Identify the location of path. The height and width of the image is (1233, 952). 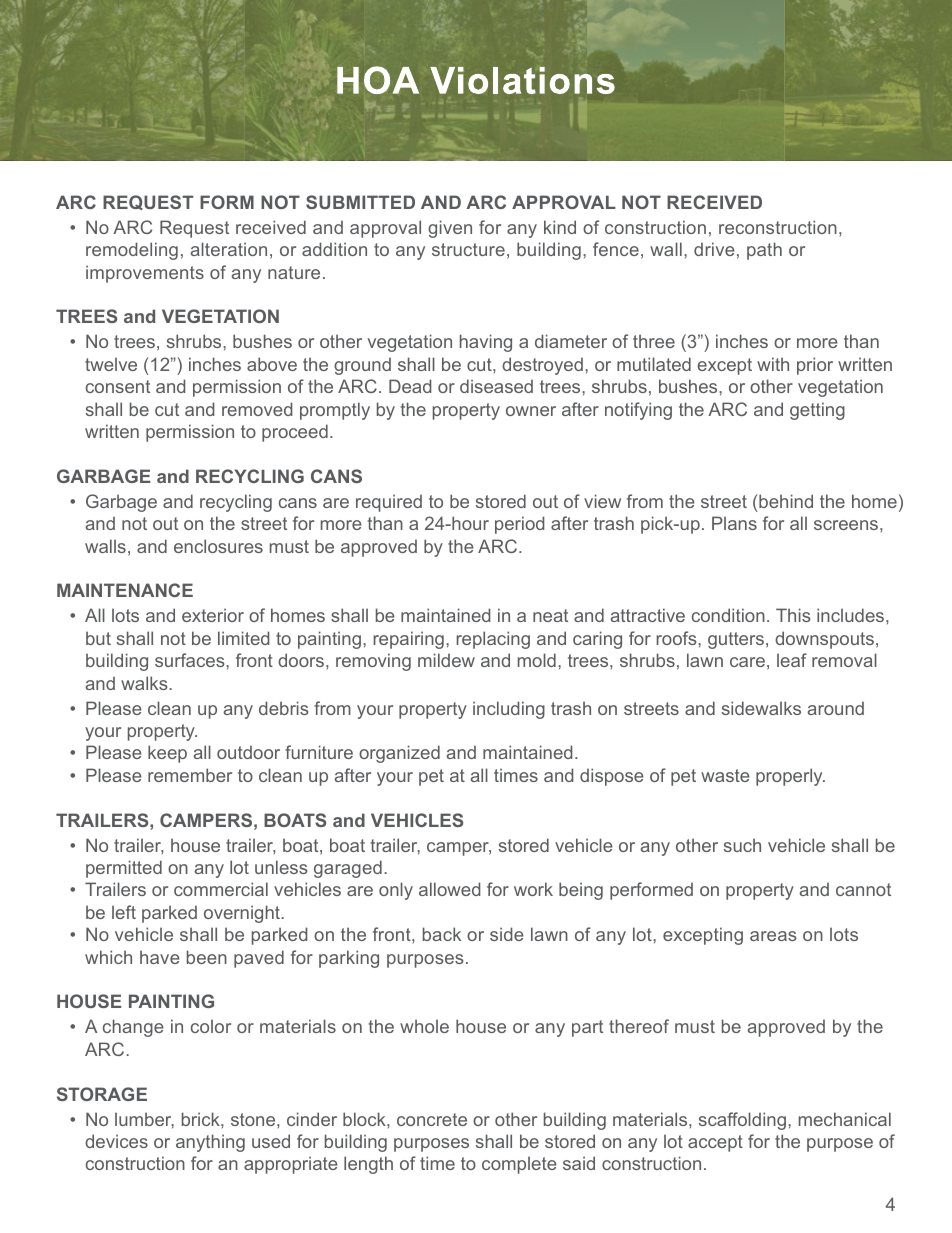
(764, 251).
